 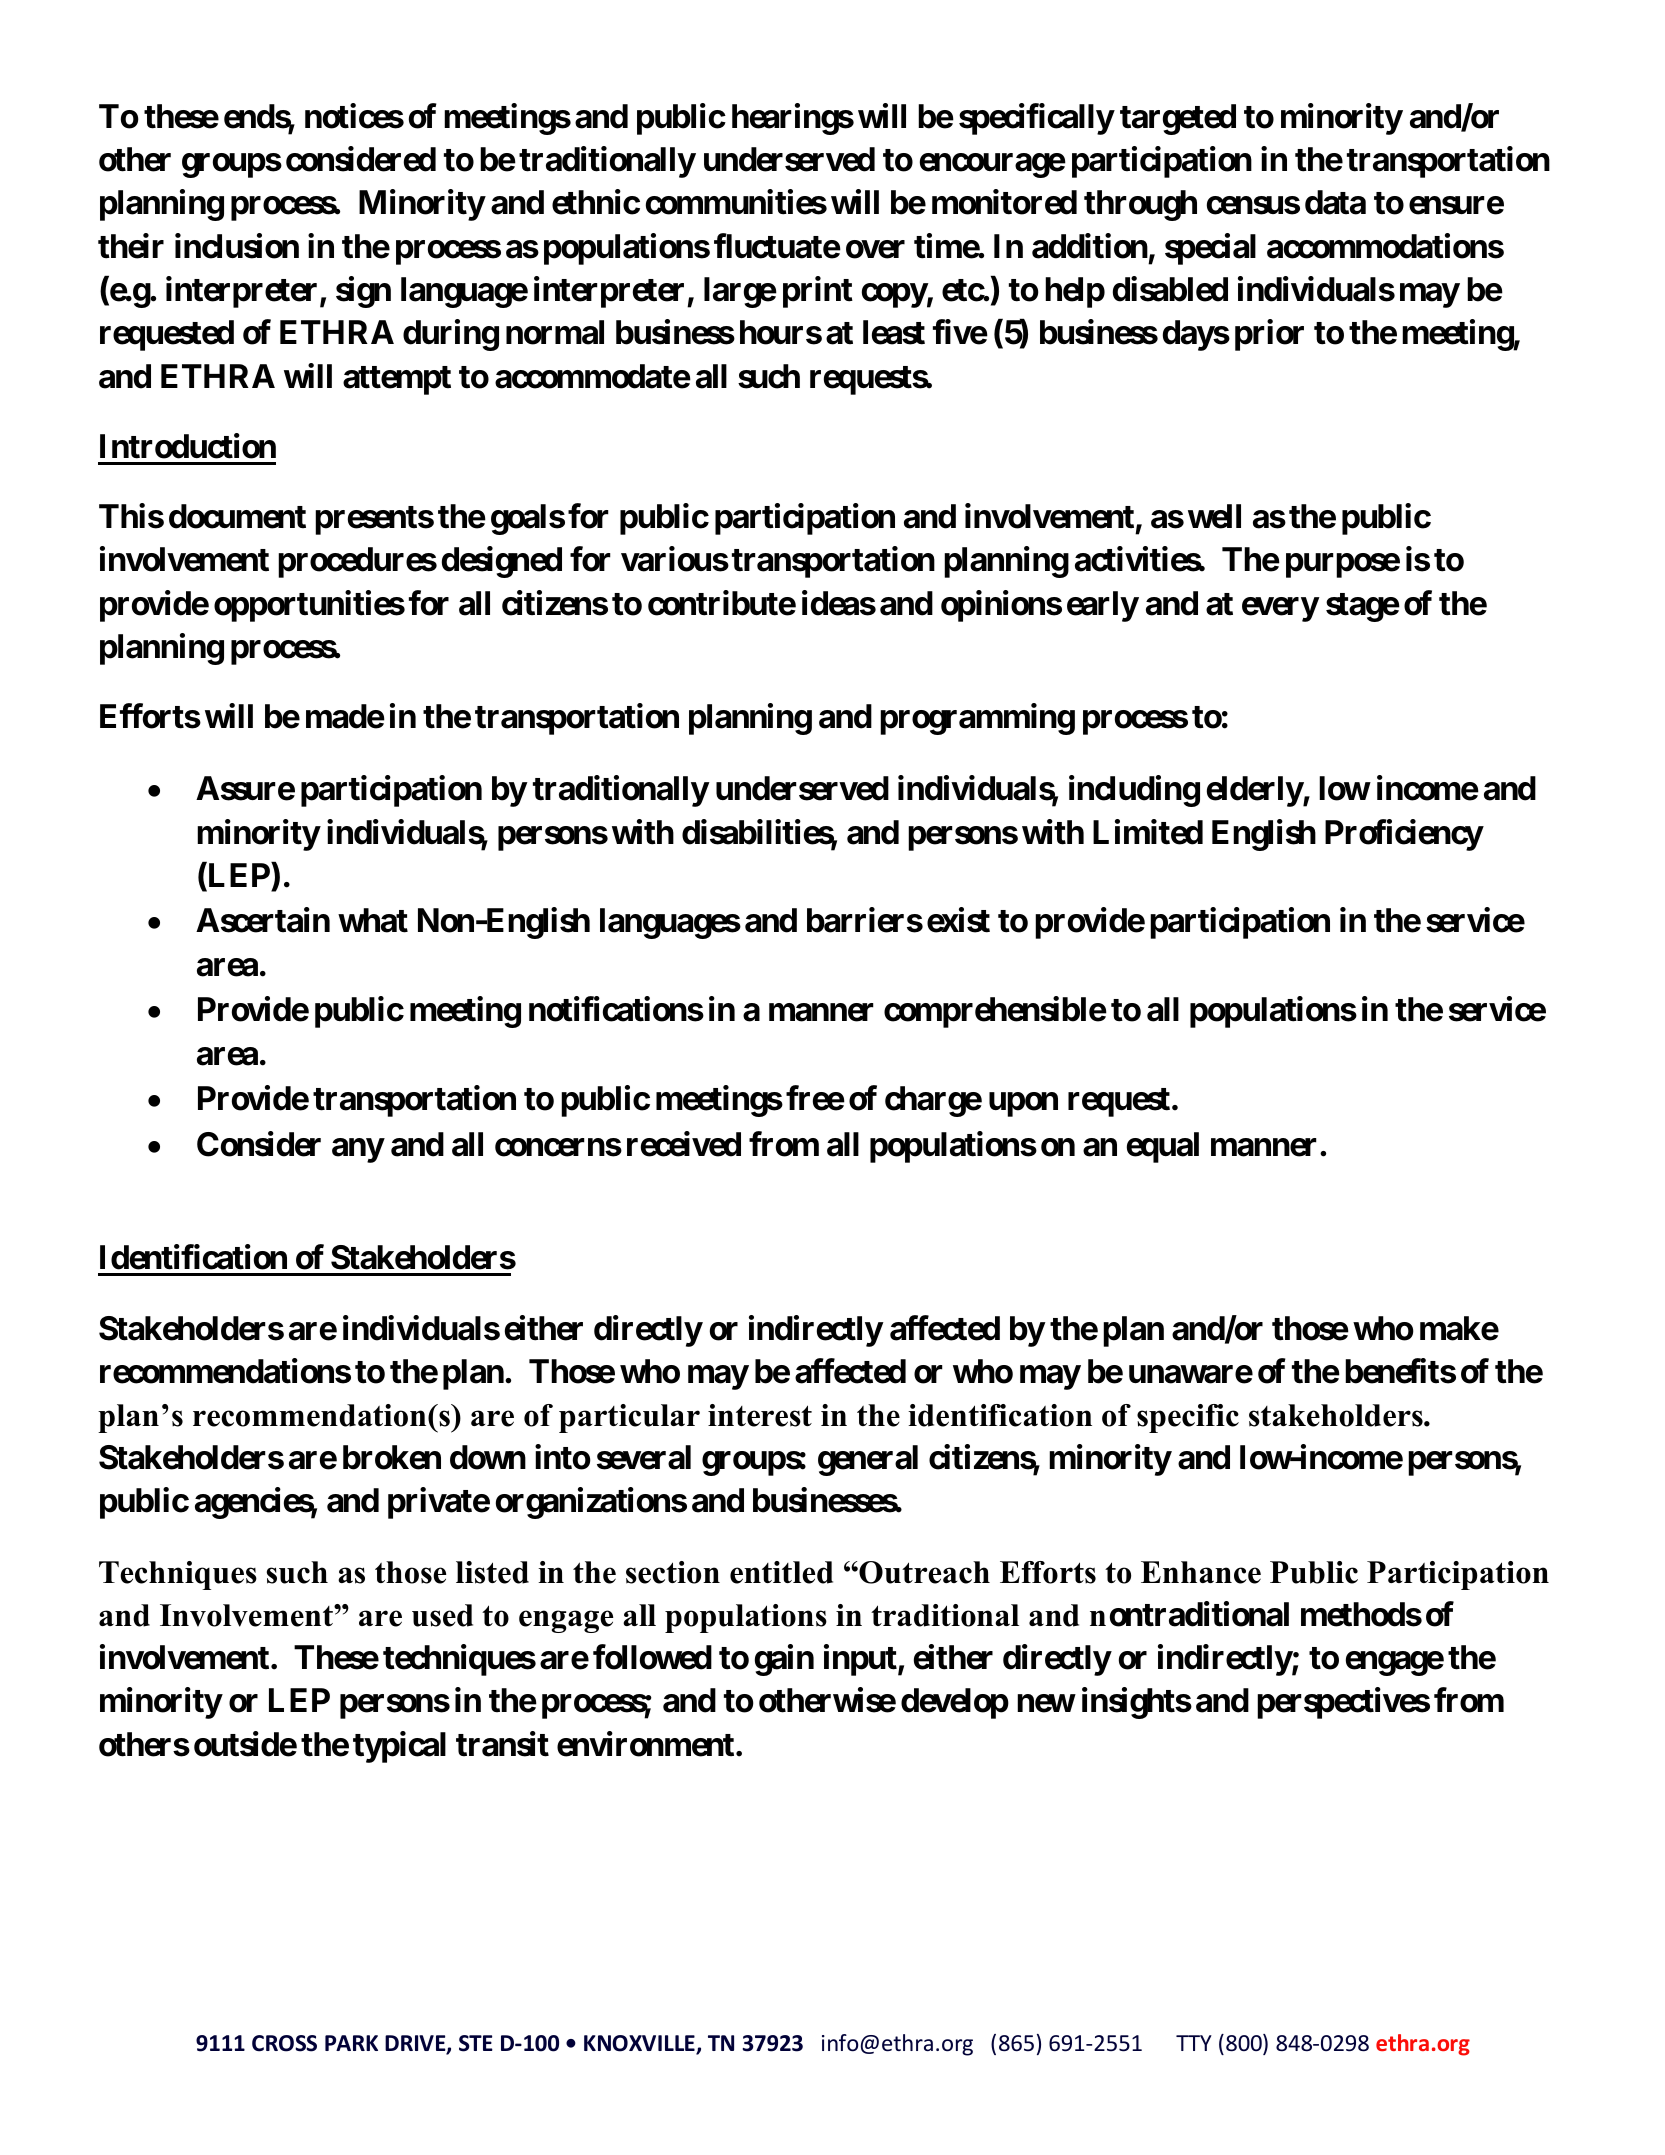 What do you see at coordinates (781, 1572) in the screenshot?
I see `entitled` at bounding box center [781, 1572].
